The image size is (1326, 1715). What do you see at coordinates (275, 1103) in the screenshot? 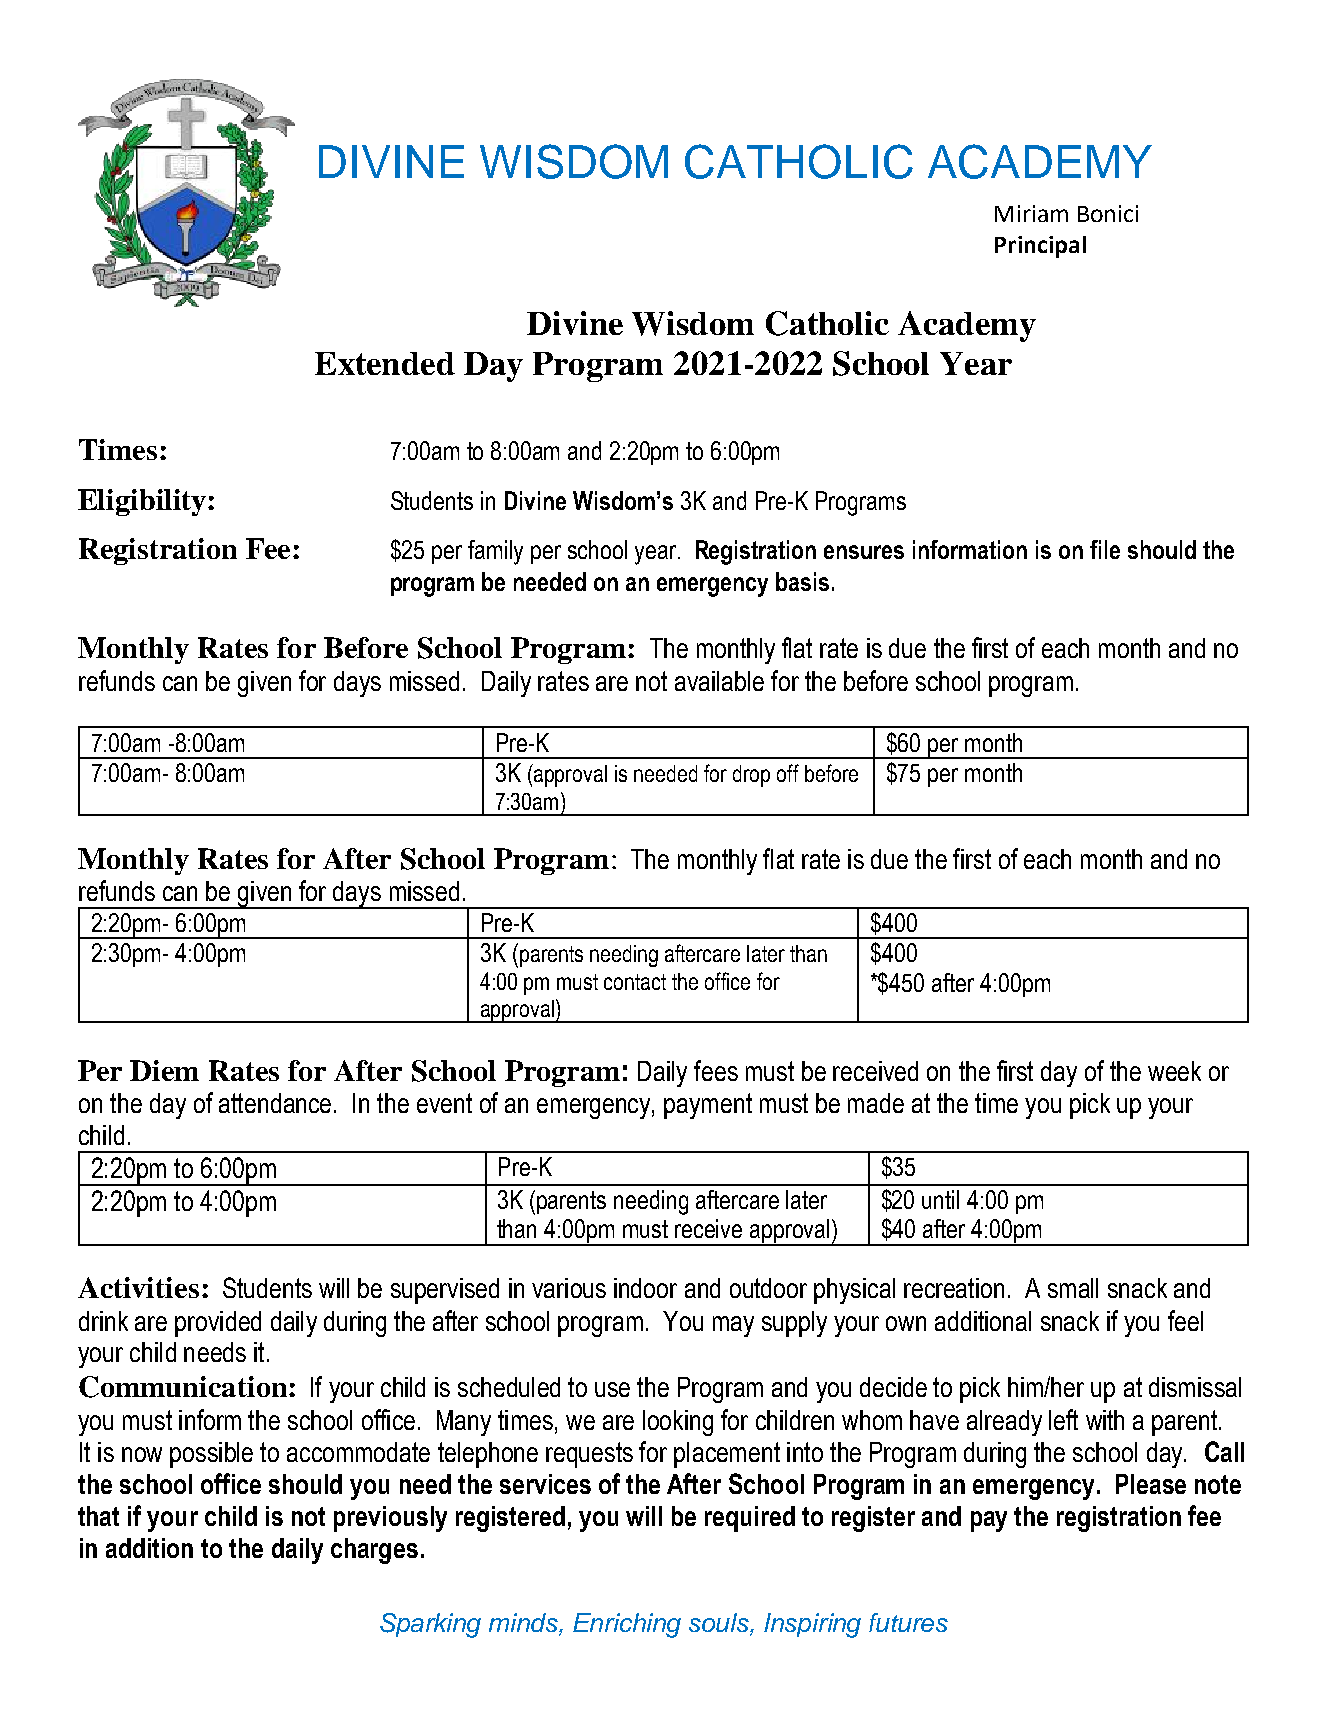
I see `attendance` at bounding box center [275, 1103].
